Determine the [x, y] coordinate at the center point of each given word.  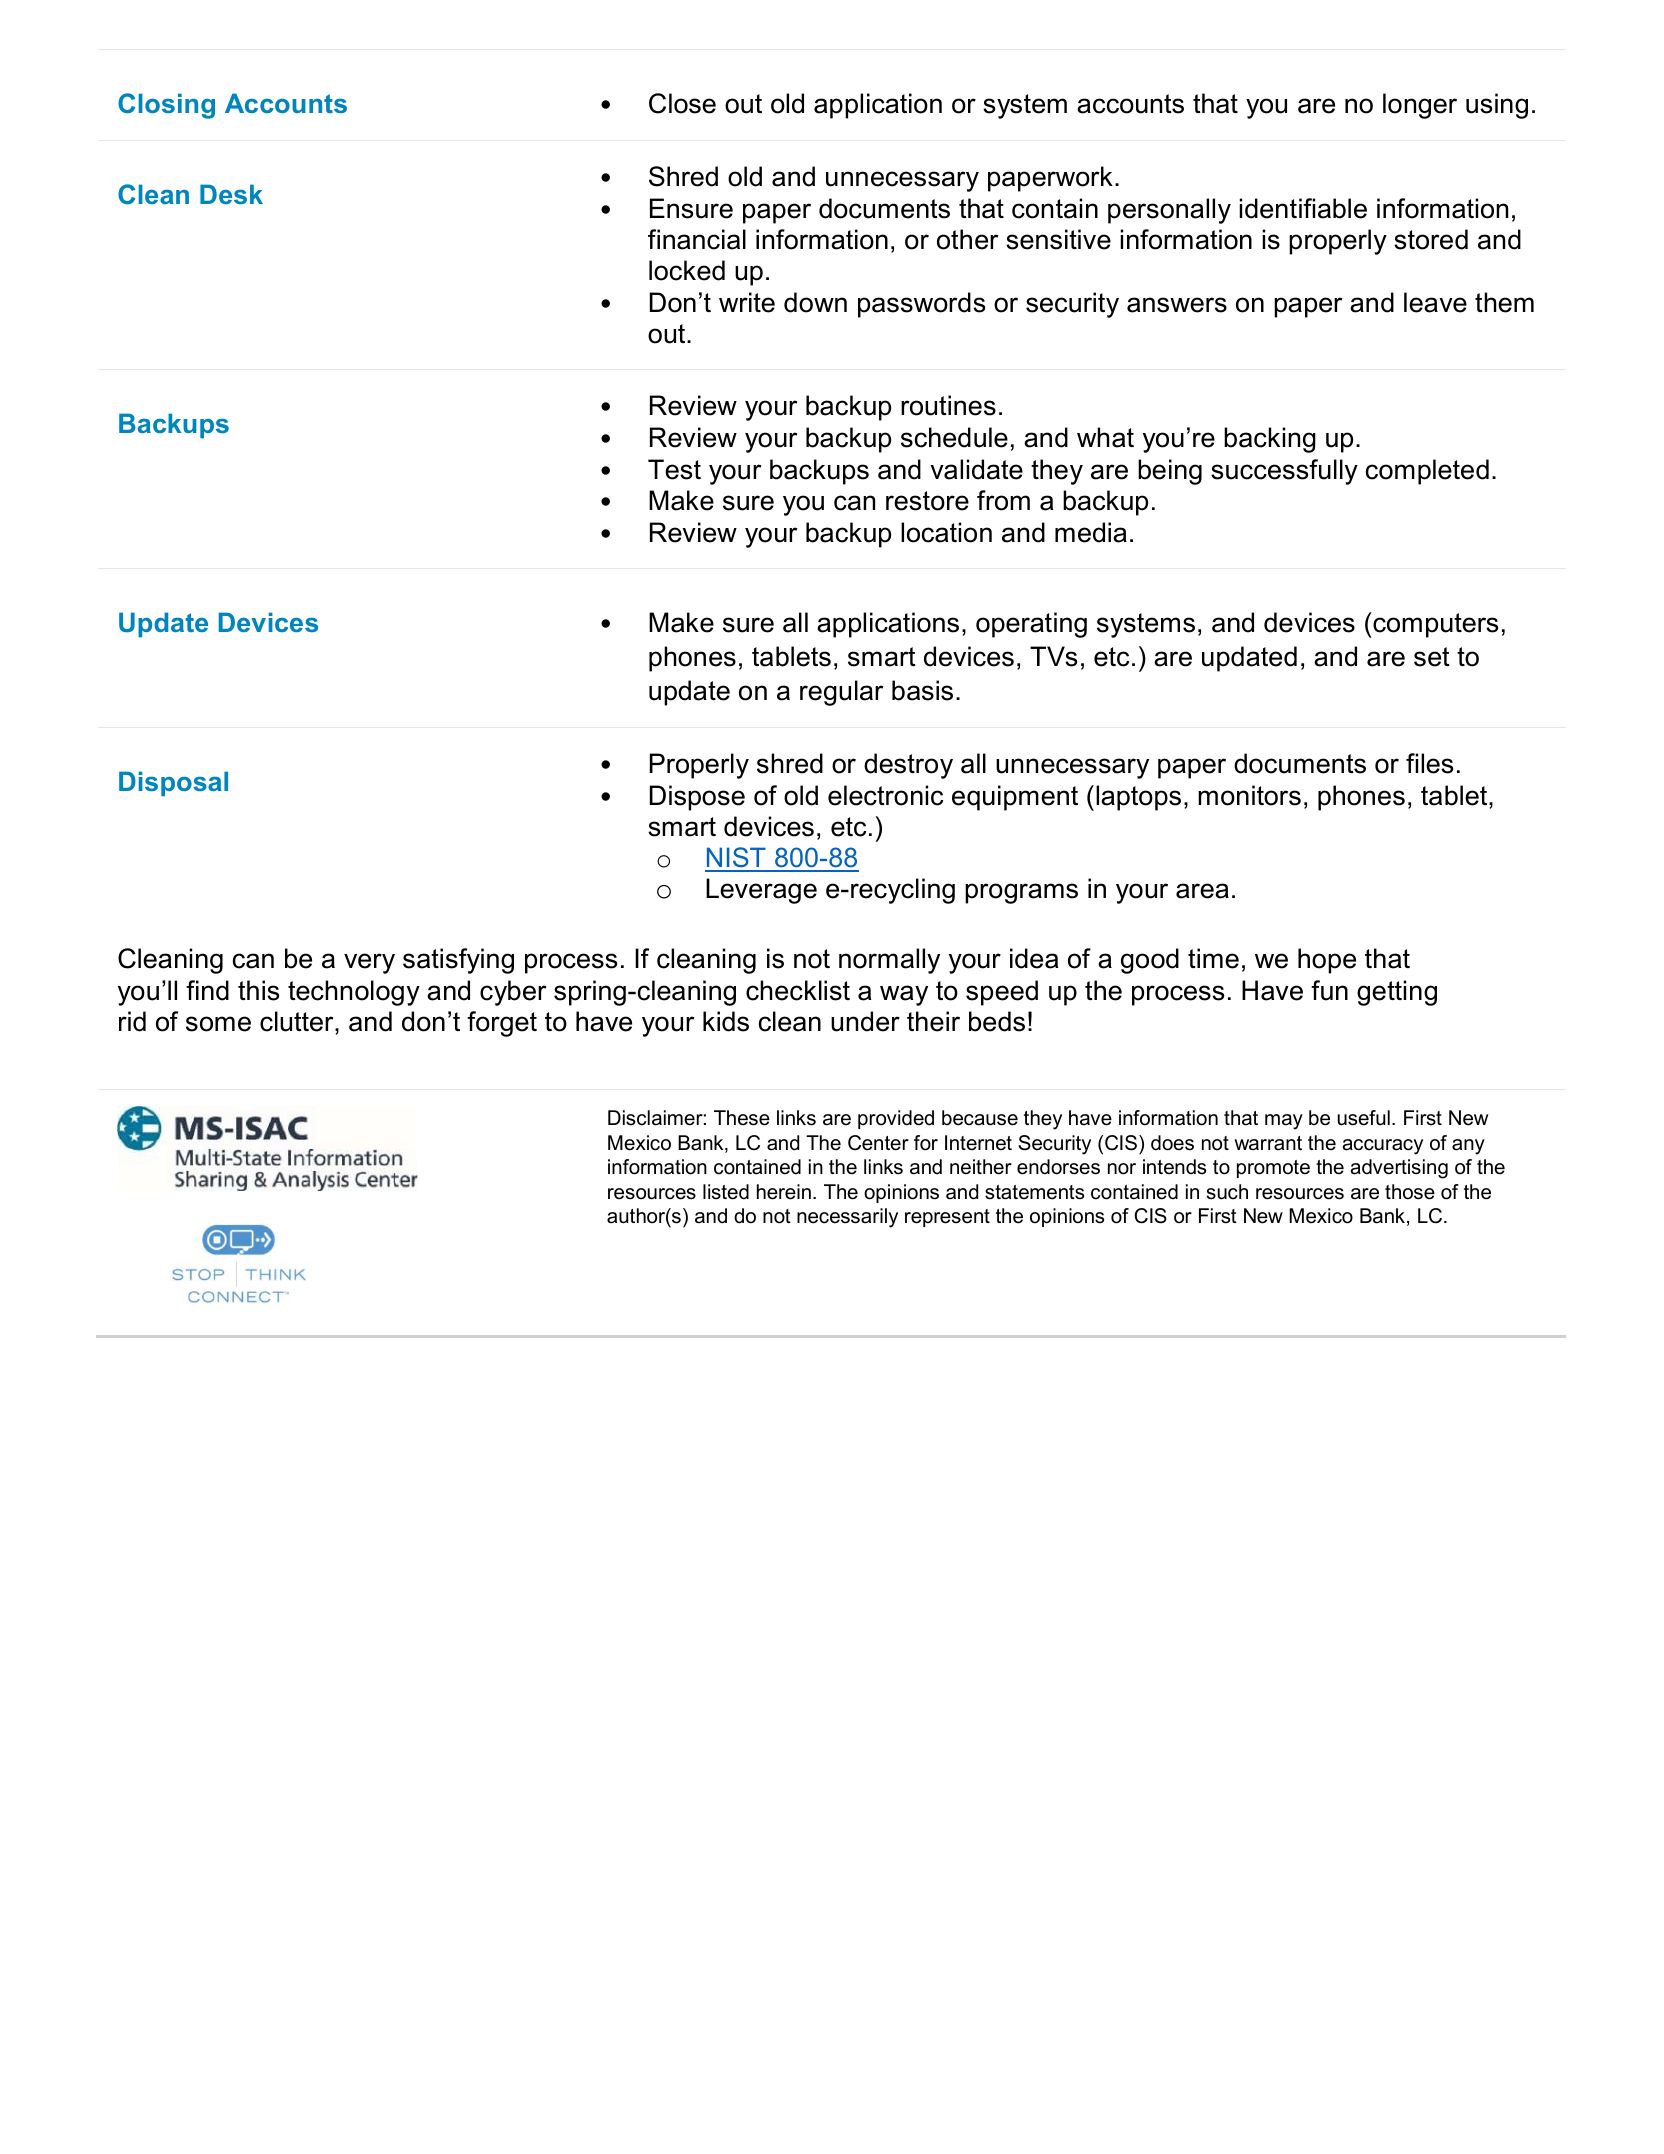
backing [1270, 440]
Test [674, 469]
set [1432, 657]
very [369, 963]
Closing [166, 106]
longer [1420, 106]
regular [841, 693]
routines [948, 405]
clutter [298, 1021]
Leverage [761, 891]
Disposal [173, 784]
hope [1327, 961]
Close [682, 103]
